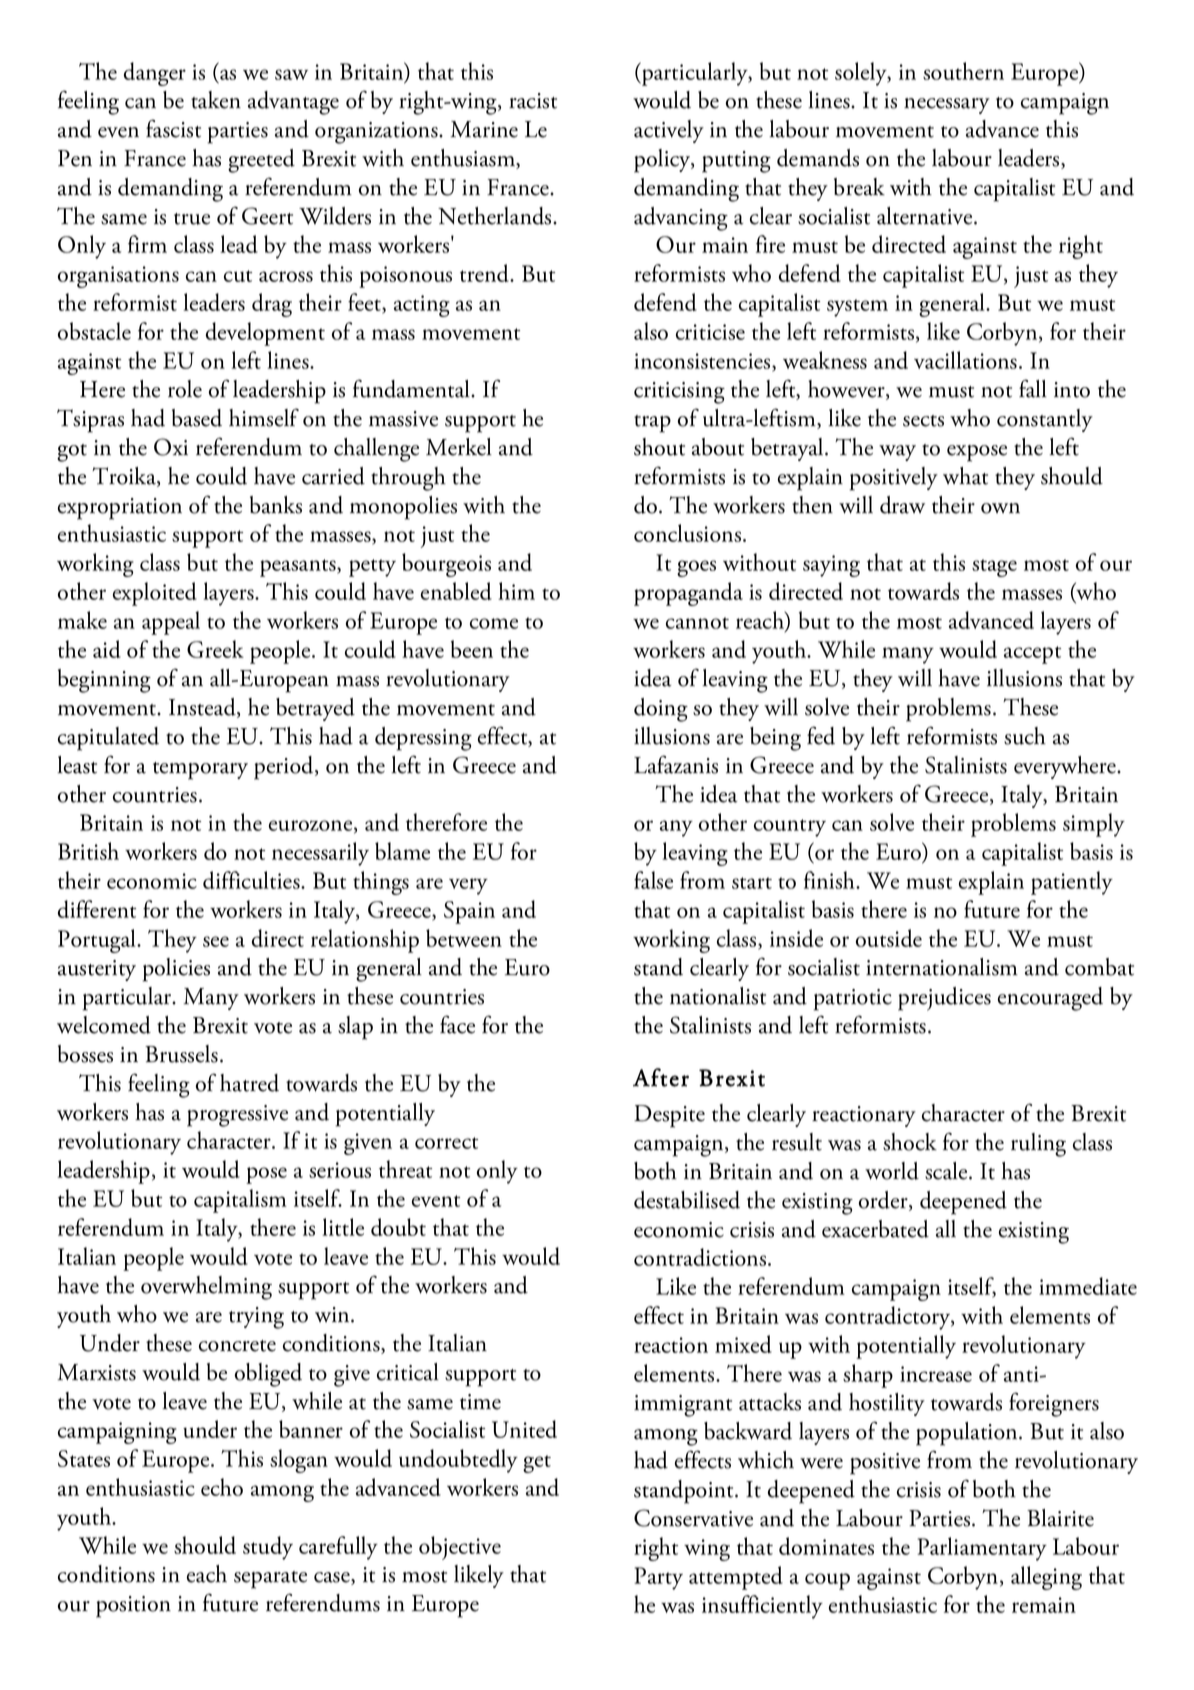 The height and width of the image is (1690, 1194). What do you see at coordinates (171, 447) in the image?
I see `Oxi` at bounding box center [171, 447].
